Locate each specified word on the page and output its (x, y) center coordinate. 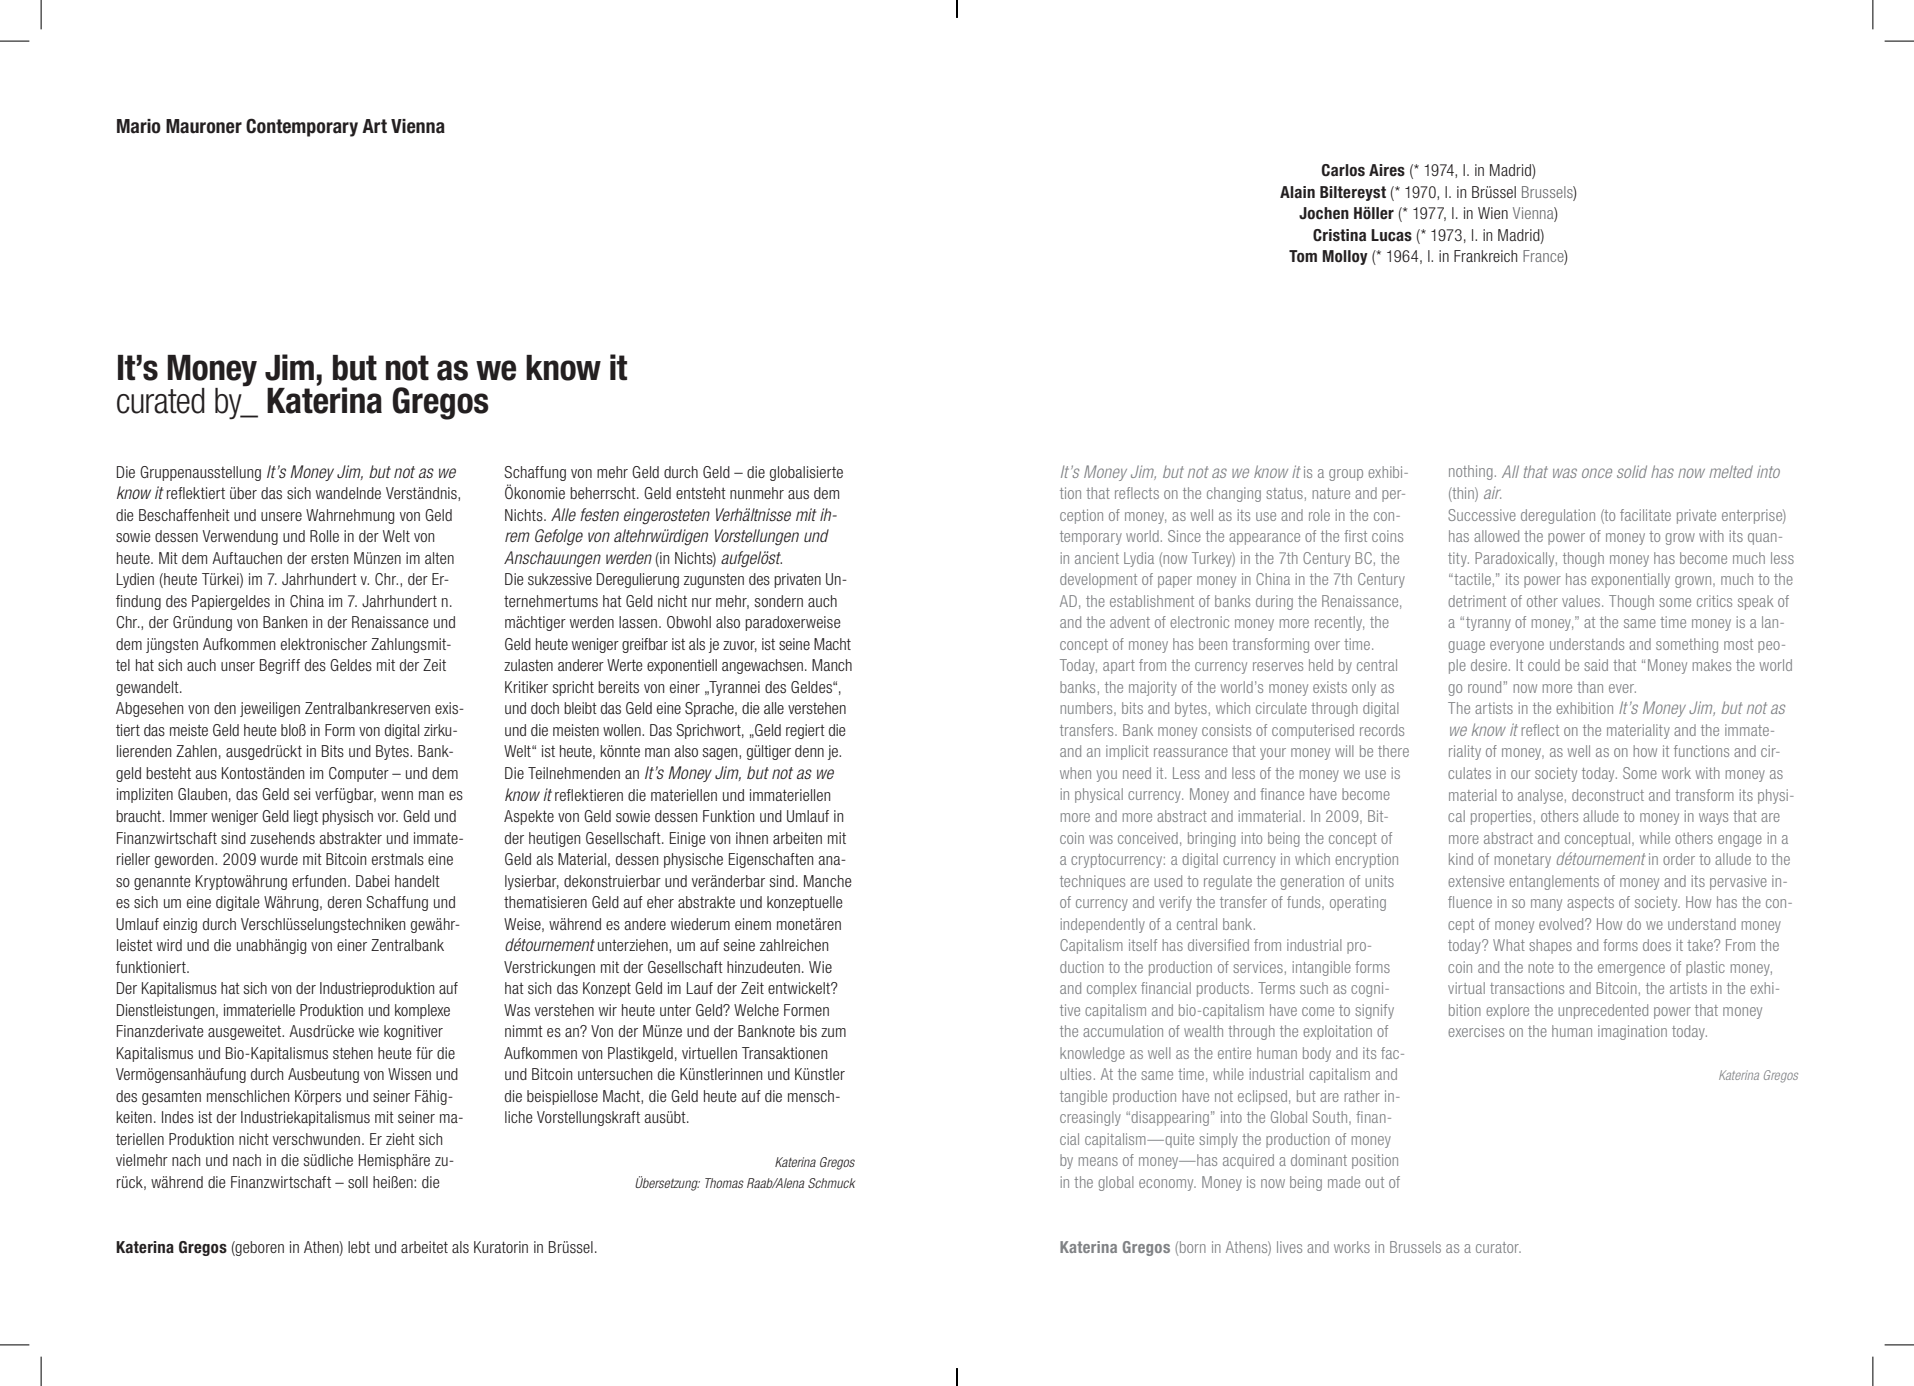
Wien (1493, 213)
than (1590, 687)
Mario (139, 126)
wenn (397, 795)
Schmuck (831, 1183)
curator (1498, 1247)
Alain (1297, 192)
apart (1119, 667)
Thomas (724, 1183)
